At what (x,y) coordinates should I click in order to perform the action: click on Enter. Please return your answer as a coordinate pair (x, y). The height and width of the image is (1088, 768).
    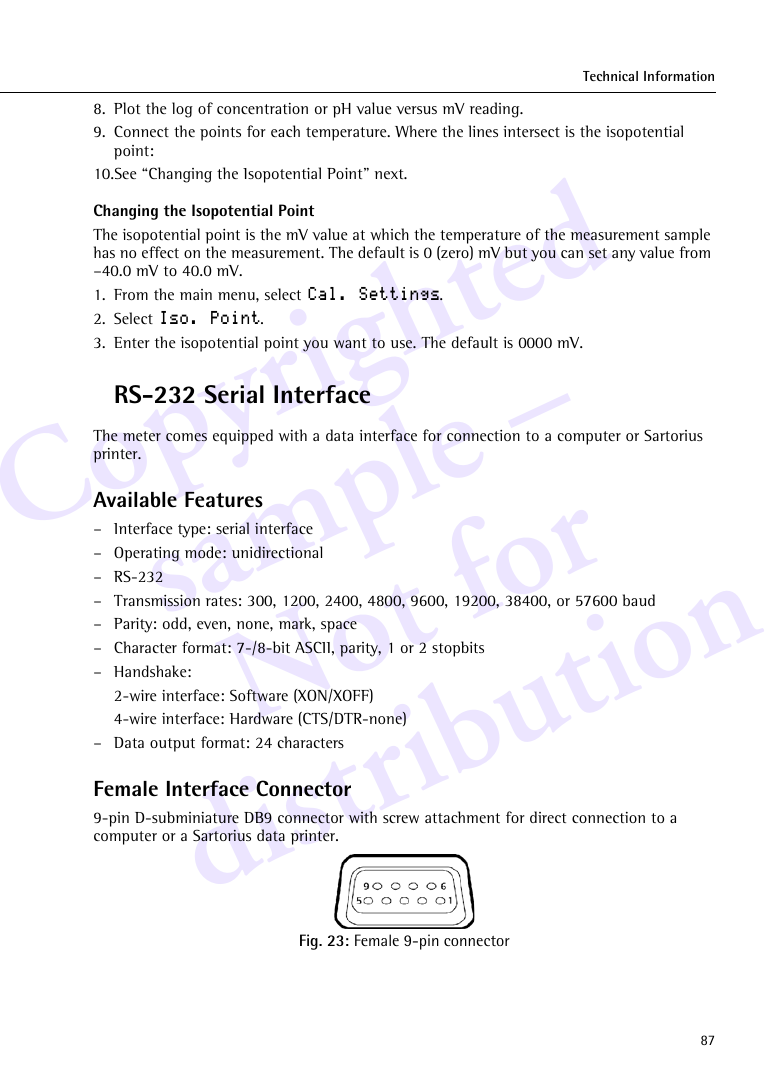
    Looking at the image, I should click on (132, 342).
